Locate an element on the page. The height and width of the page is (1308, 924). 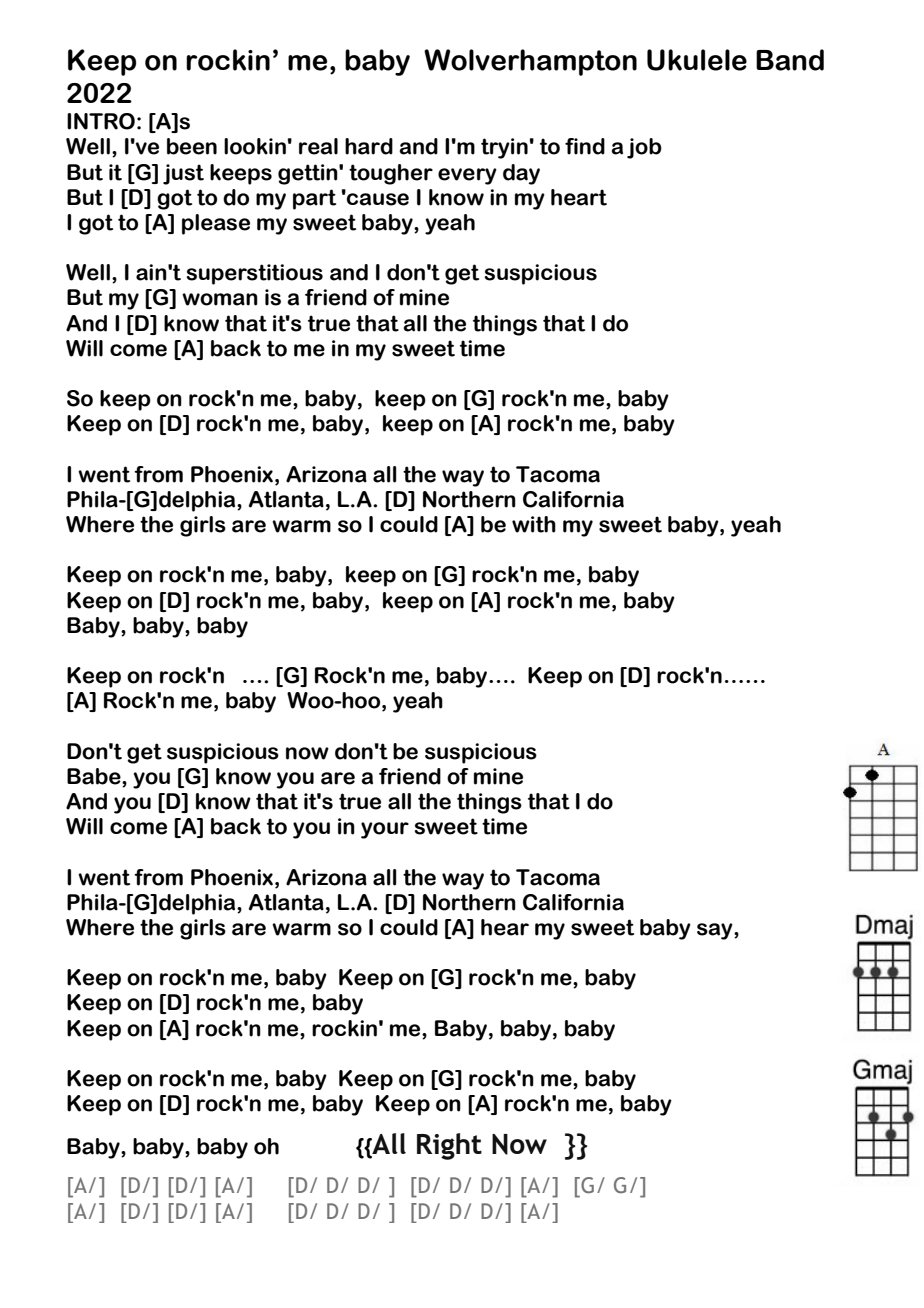
say is located at coordinates (716, 931).
